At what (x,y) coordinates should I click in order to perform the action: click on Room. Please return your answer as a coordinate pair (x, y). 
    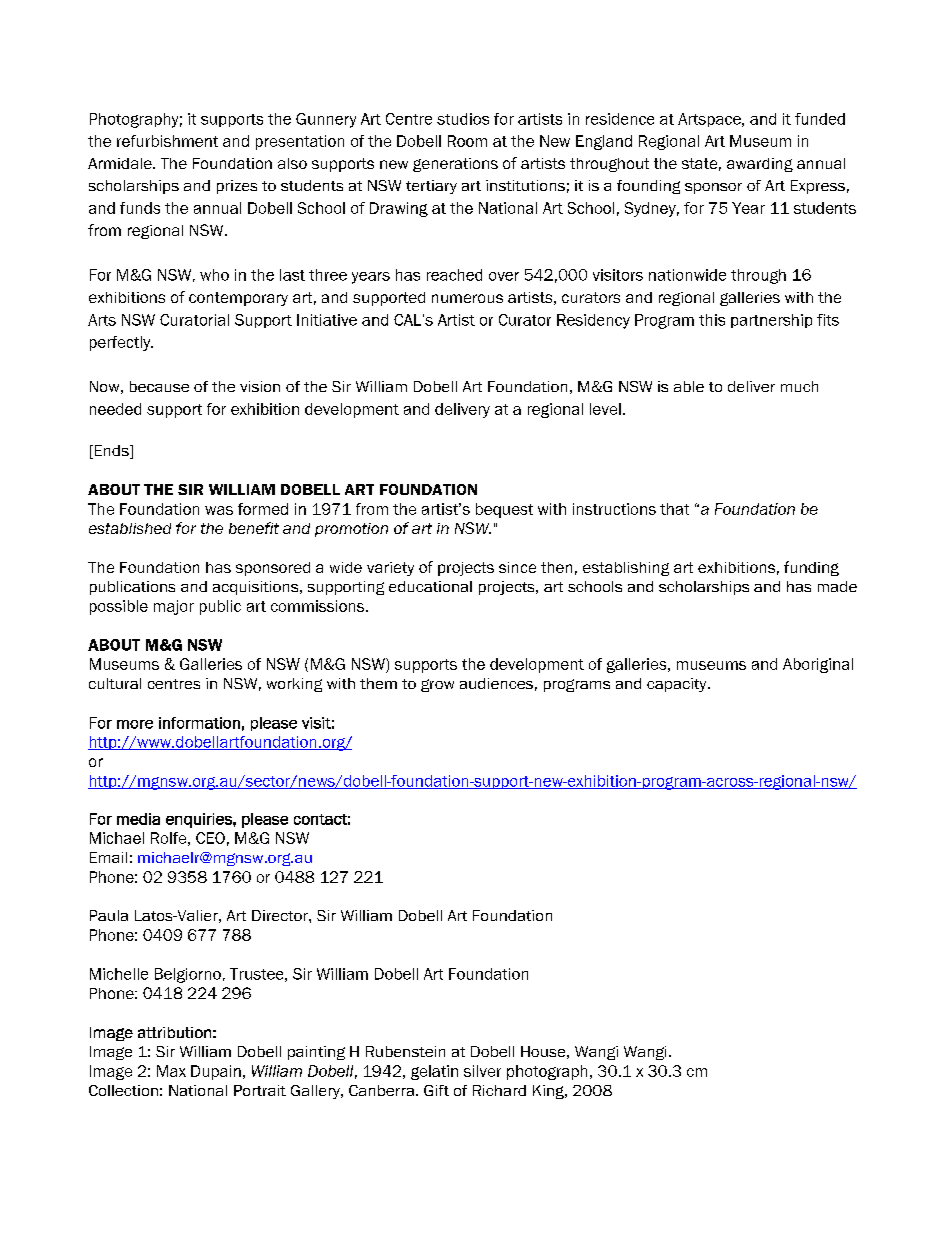
    Looking at the image, I should click on (467, 141).
